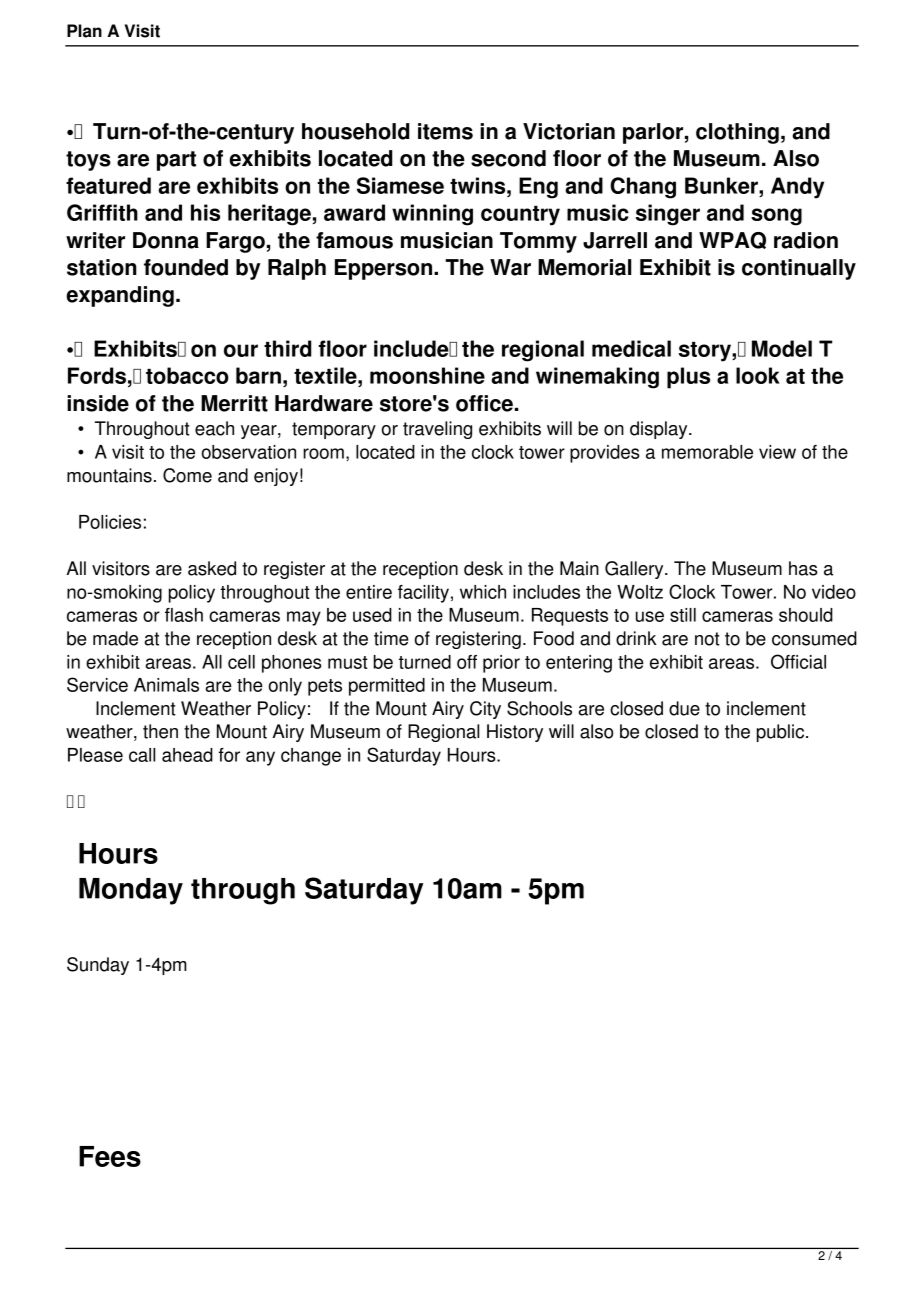 Image resolution: width=924 pixels, height=1308 pixels. Describe the element at coordinates (445, 131) in the screenshot. I see `items` at that location.
